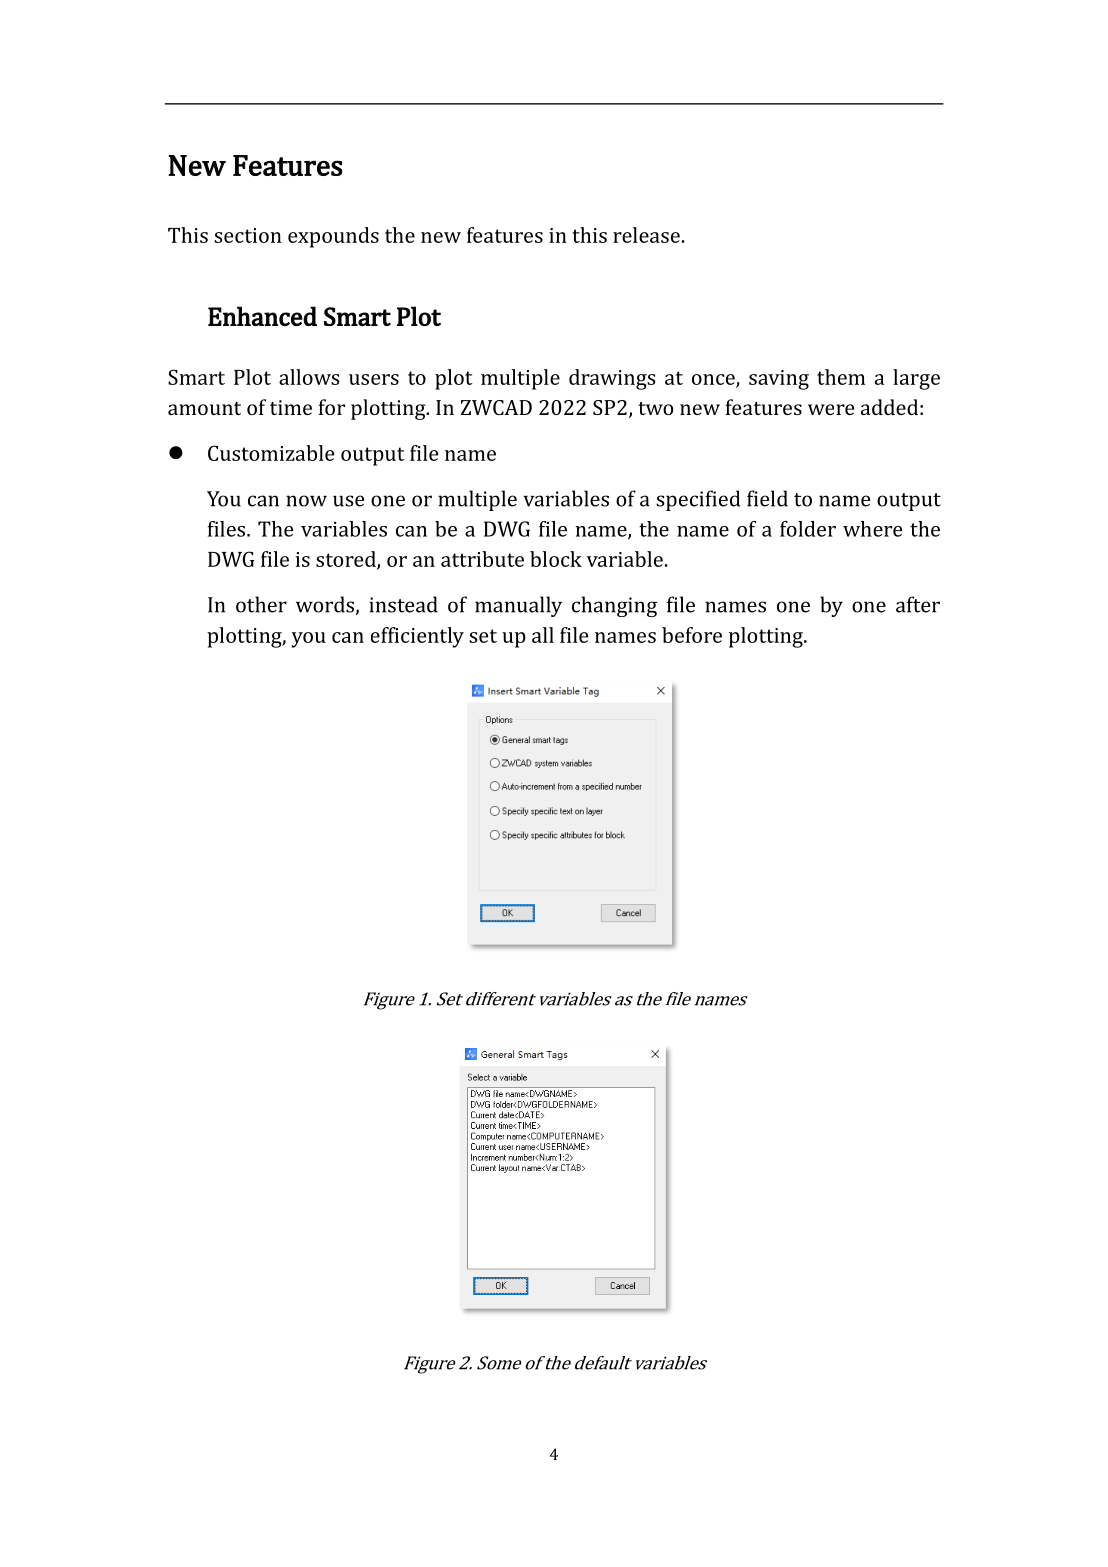  What do you see at coordinates (271, 453) in the document?
I see `Customizable` at bounding box center [271, 453].
